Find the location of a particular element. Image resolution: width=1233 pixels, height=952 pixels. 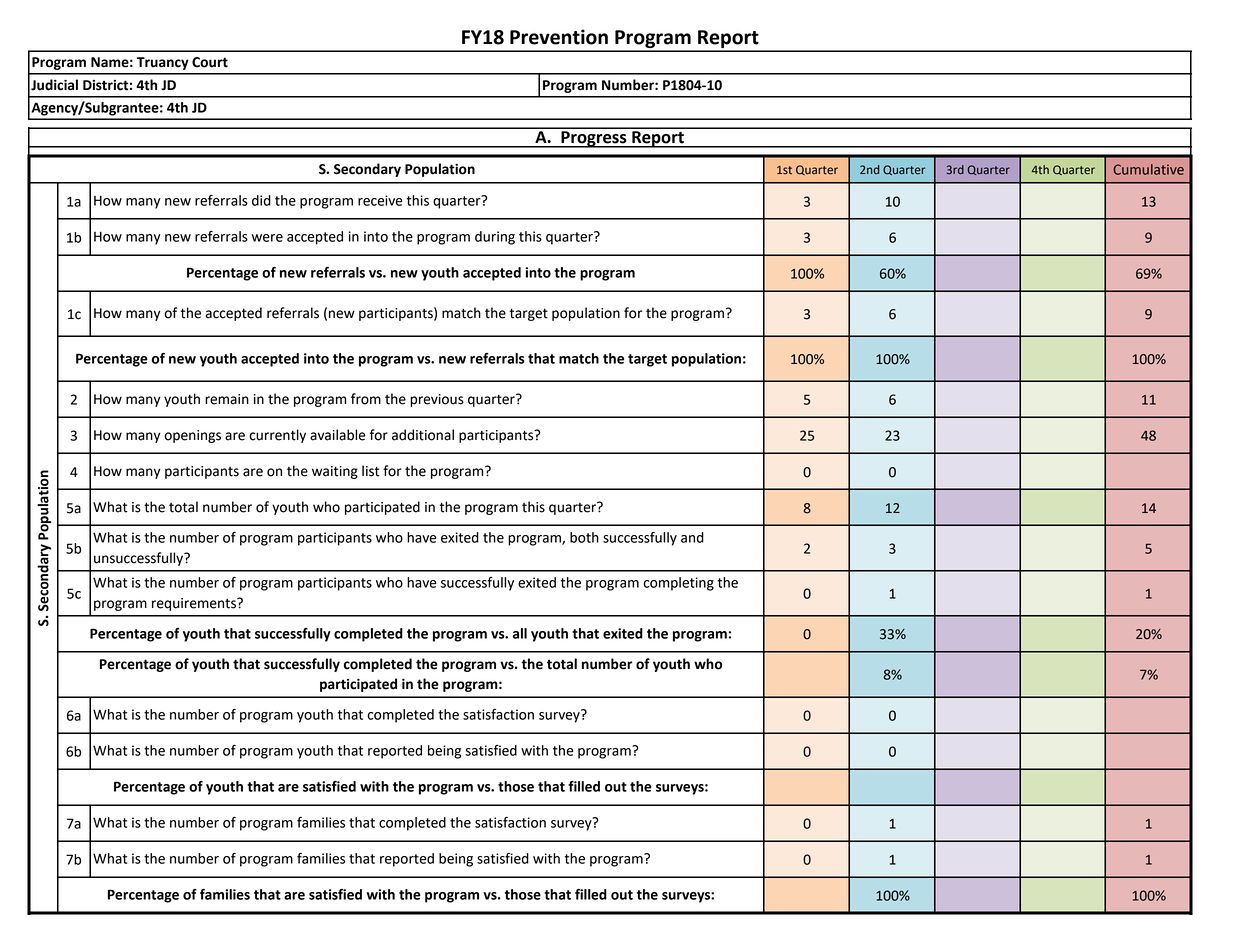

were is located at coordinates (267, 238).
